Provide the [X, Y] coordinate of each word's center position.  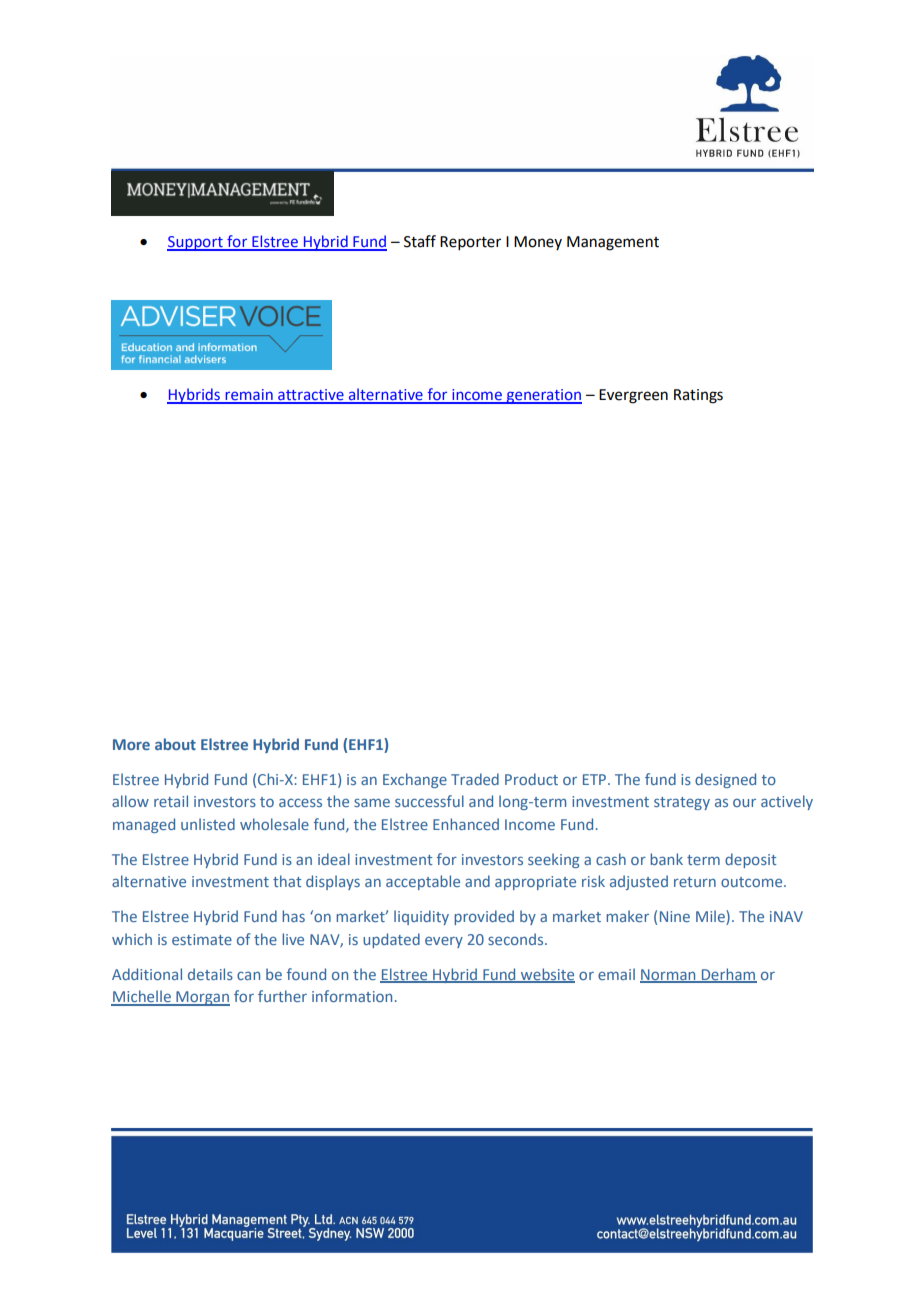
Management [613, 243]
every [444, 942]
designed [725, 780]
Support [196, 243]
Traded [475, 779]
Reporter [470, 243]
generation [543, 396]
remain [249, 396]
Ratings [698, 396]
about [175, 744]
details [210, 974]
